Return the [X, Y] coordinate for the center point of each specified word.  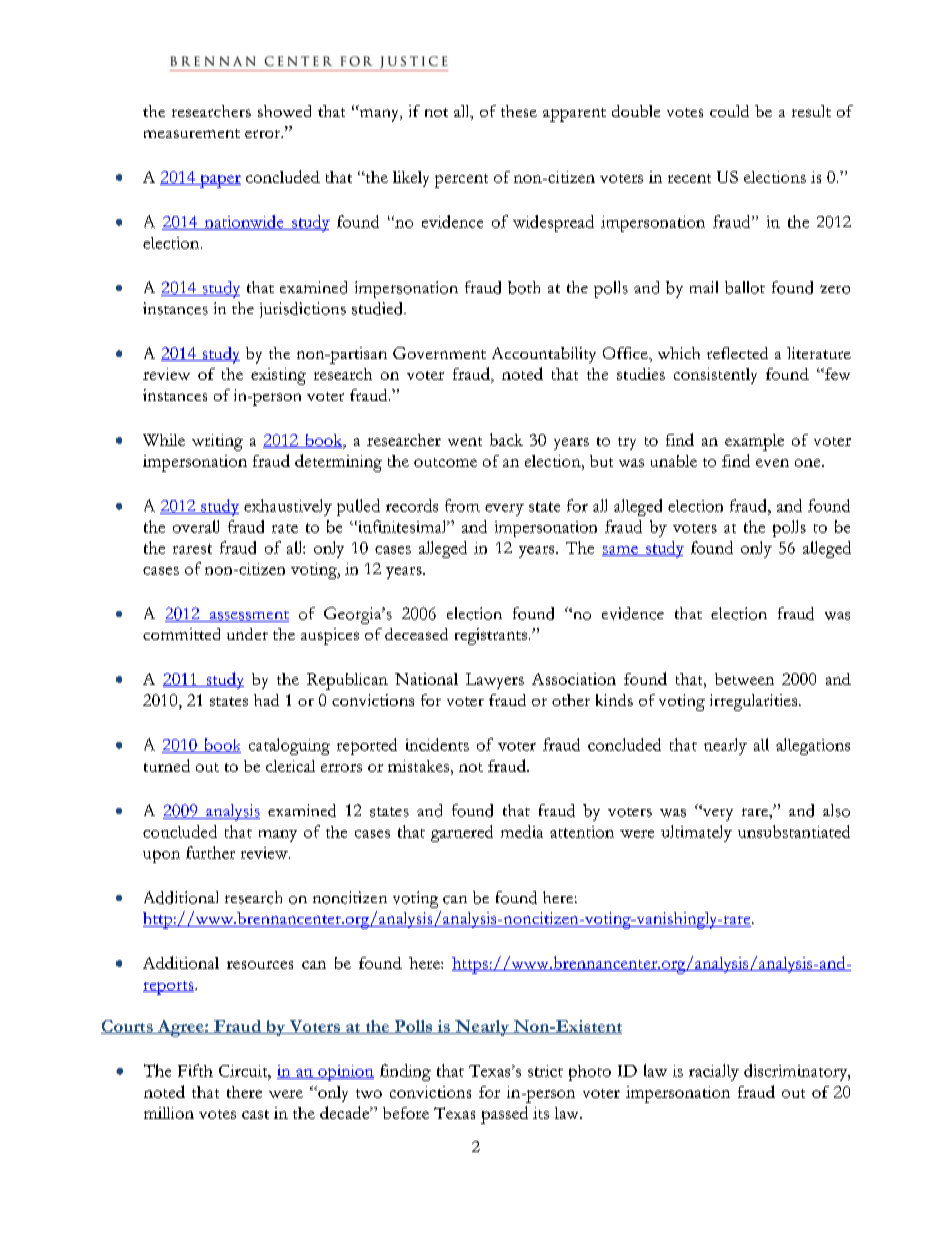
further [210, 852]
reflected [737, 353]
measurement [192, 133]
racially [714, 1072]
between [744, 679]
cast [255, 1114]
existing [278, 376]
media [522, 831]
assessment [248, 616]
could [729, 111]
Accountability [544, 355]
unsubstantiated [794, 831]
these [519, 111]
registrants [491, 636]
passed [504, 1115]
